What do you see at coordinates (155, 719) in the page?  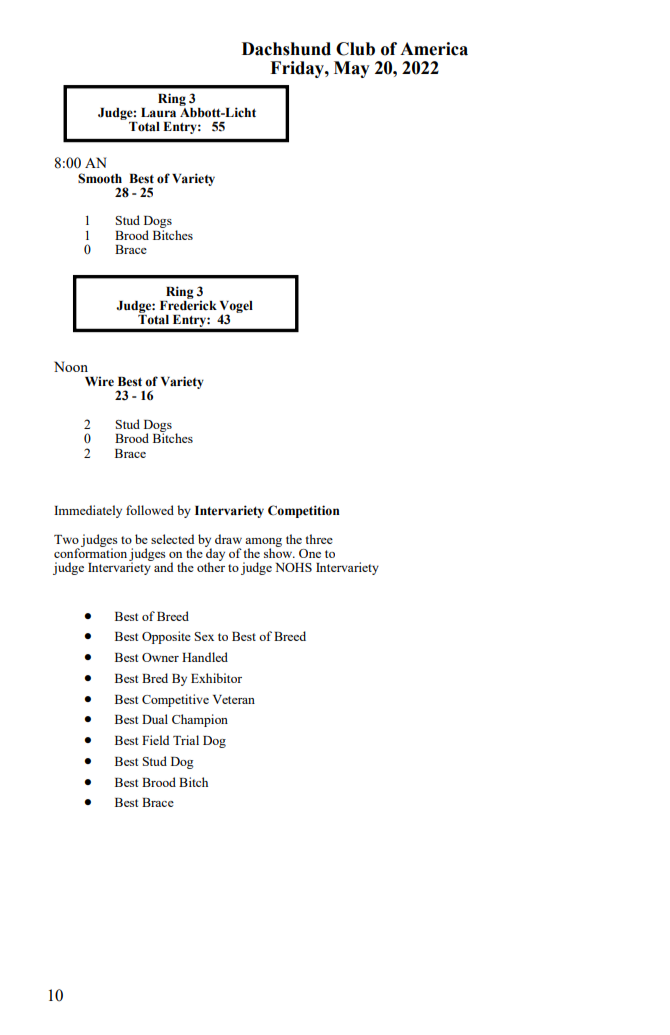 I see `Dual` at bounding box center [155, 719].
